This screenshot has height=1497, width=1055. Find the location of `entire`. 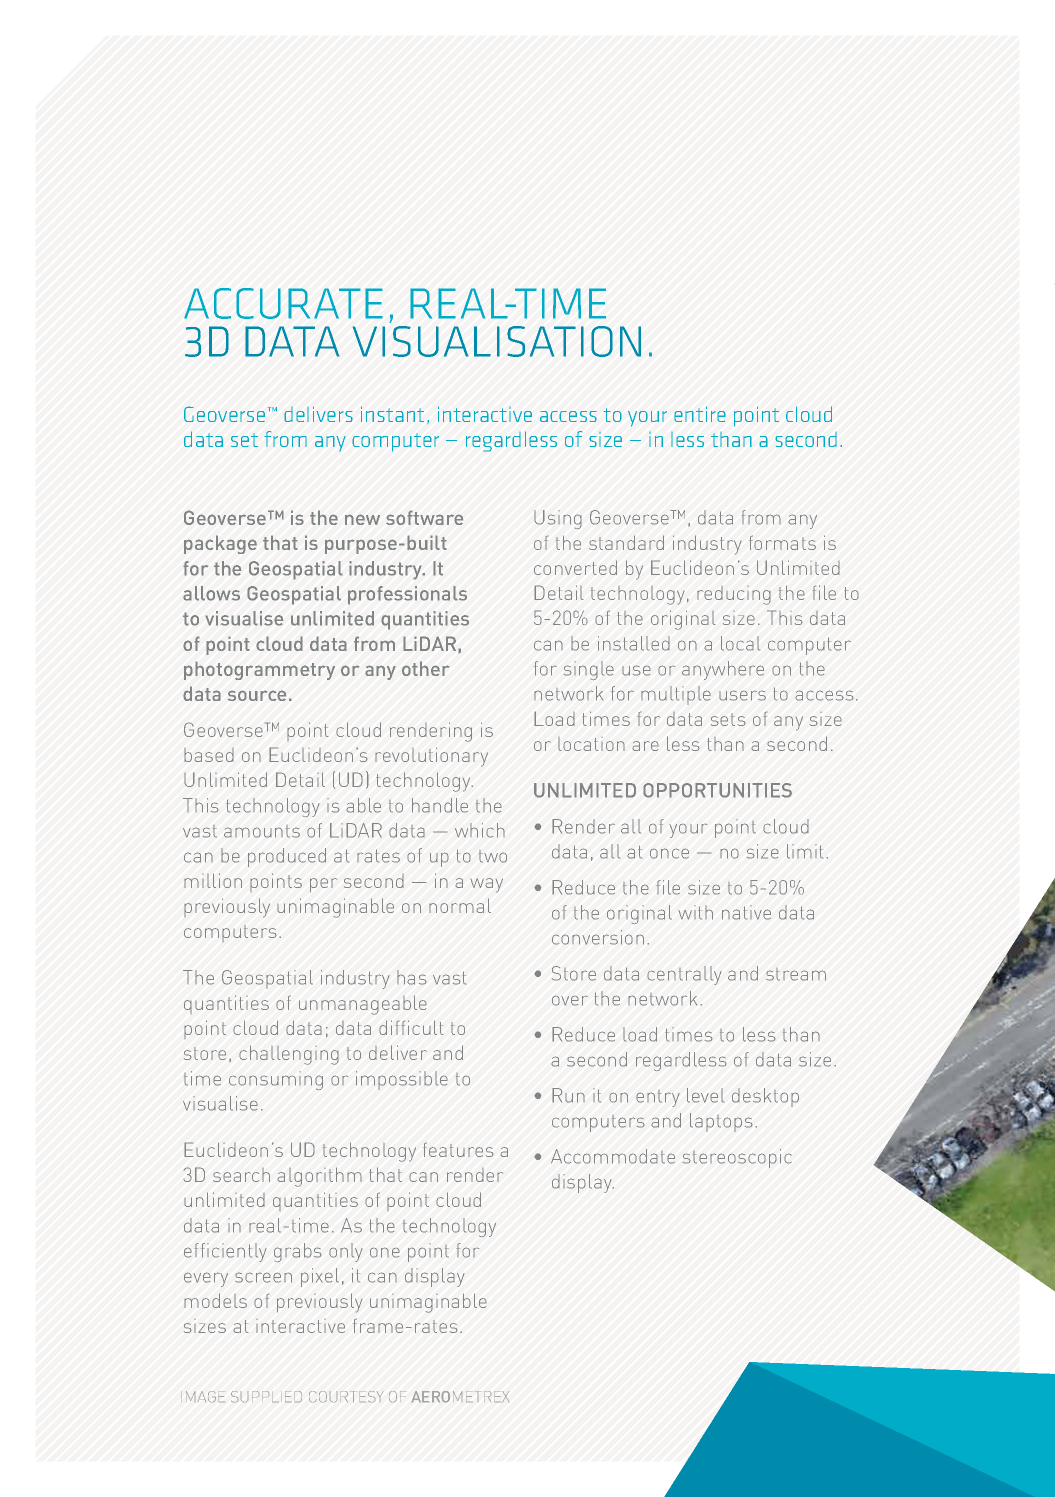

entire is located at coordinates (700, 414).
